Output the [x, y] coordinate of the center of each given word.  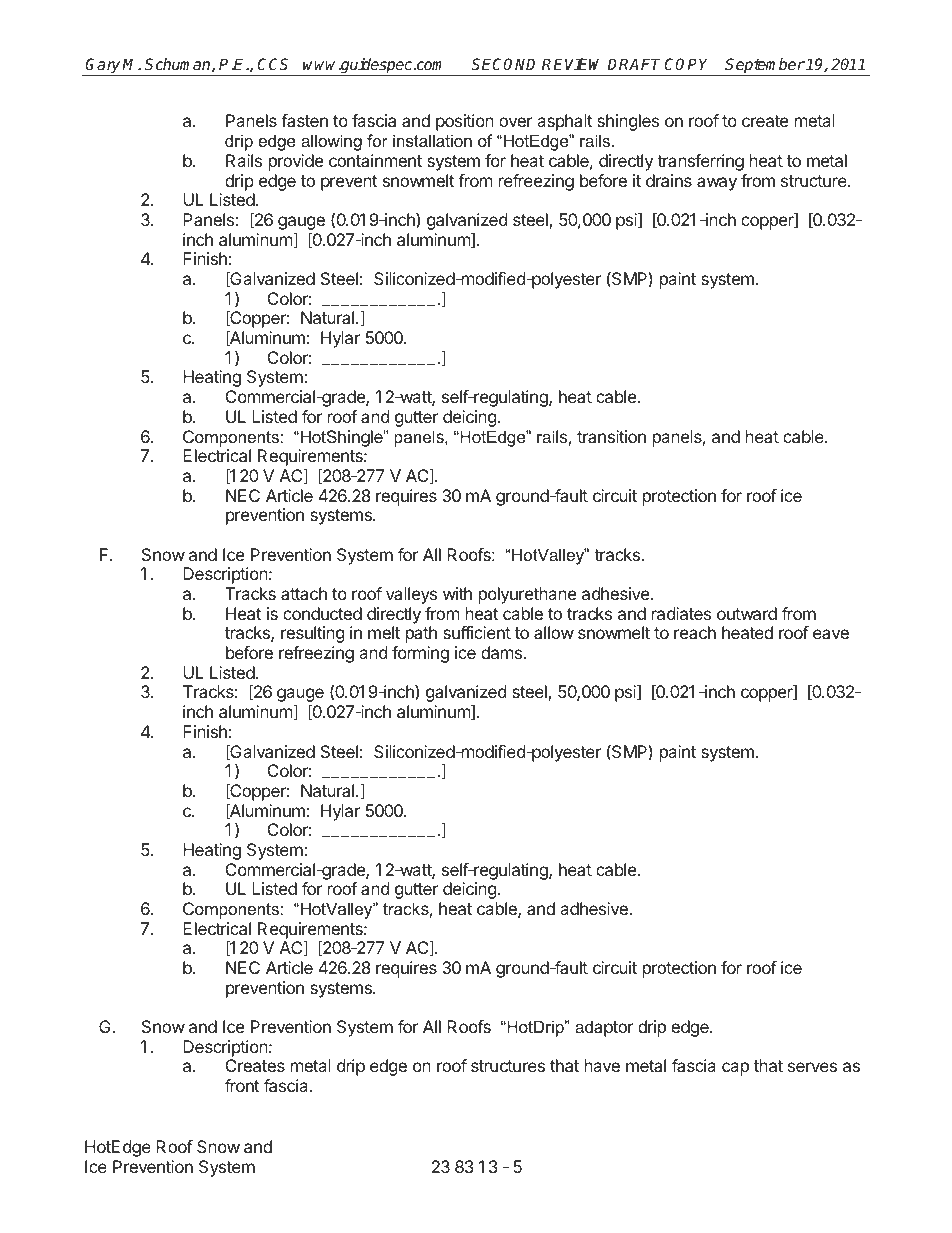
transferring [700, 162]
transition [611, 436]
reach [695, 632]
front [242, 1085]
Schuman [179, 65]
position [465, 122]
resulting [313, 634]
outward [747, 613]
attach [304, 593]
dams [503, 652]
